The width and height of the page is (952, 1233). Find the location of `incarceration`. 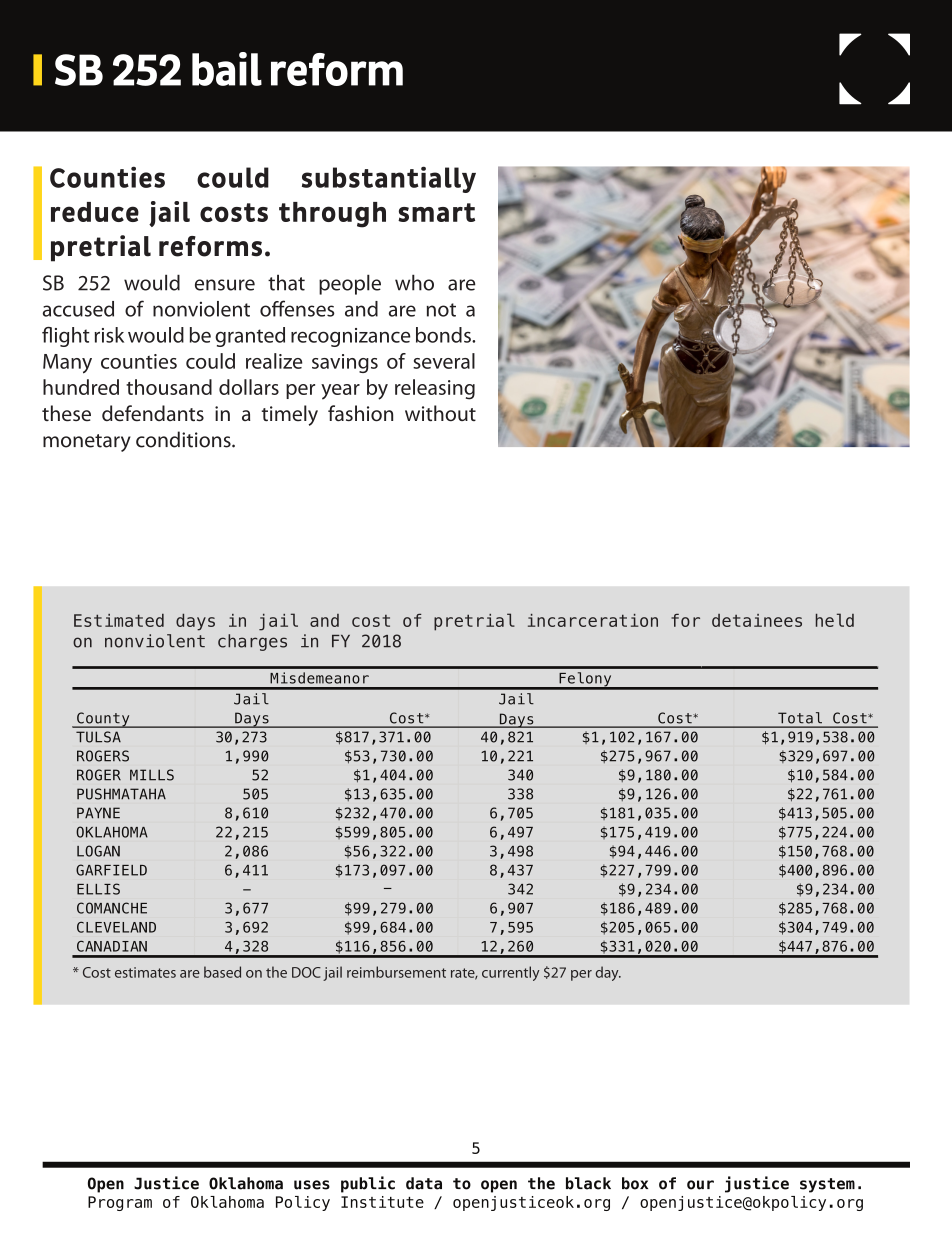

incarceration is located at coordinates (593, 620).
